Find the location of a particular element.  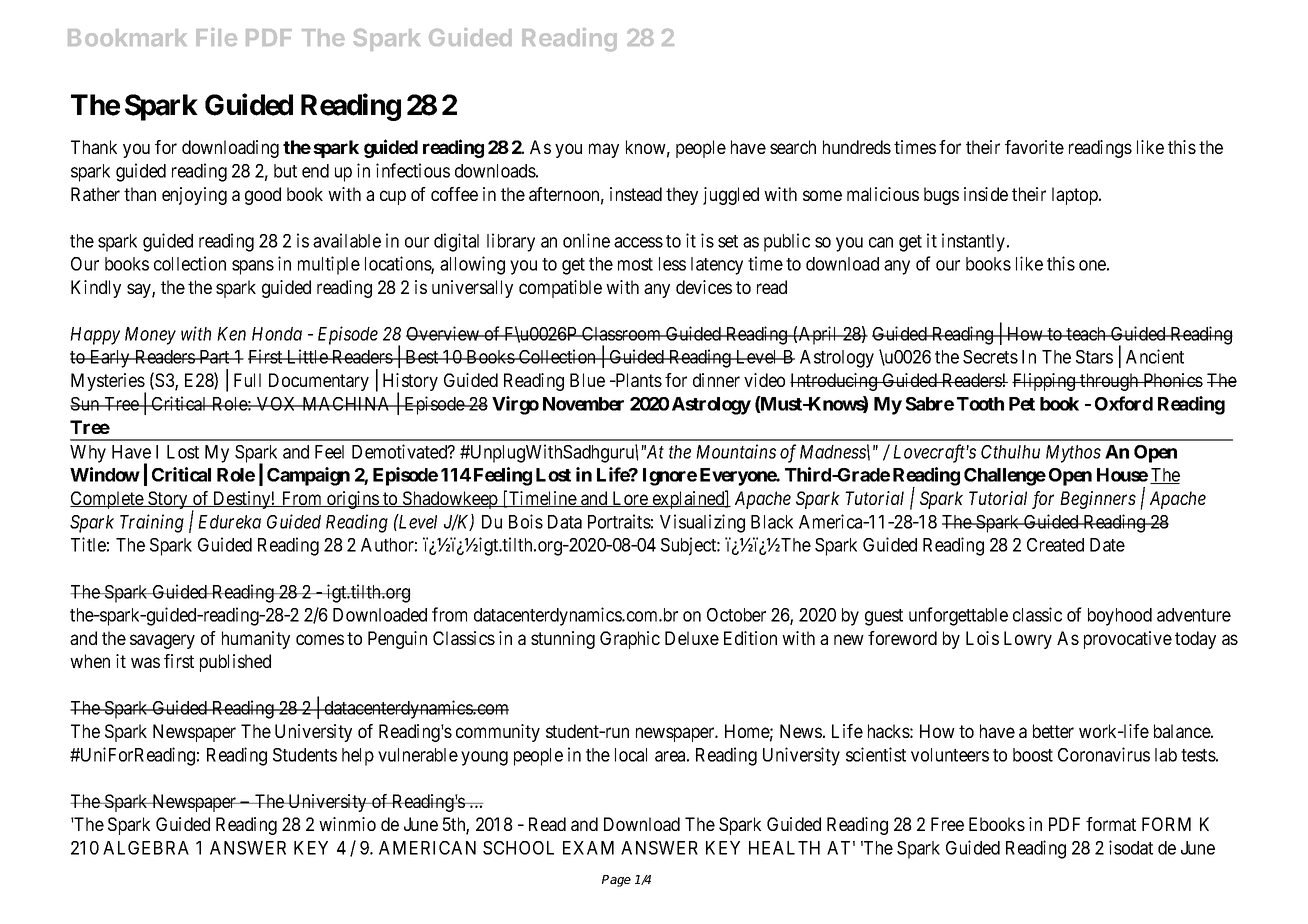

Campaign is located at coordinates (308, 476).
